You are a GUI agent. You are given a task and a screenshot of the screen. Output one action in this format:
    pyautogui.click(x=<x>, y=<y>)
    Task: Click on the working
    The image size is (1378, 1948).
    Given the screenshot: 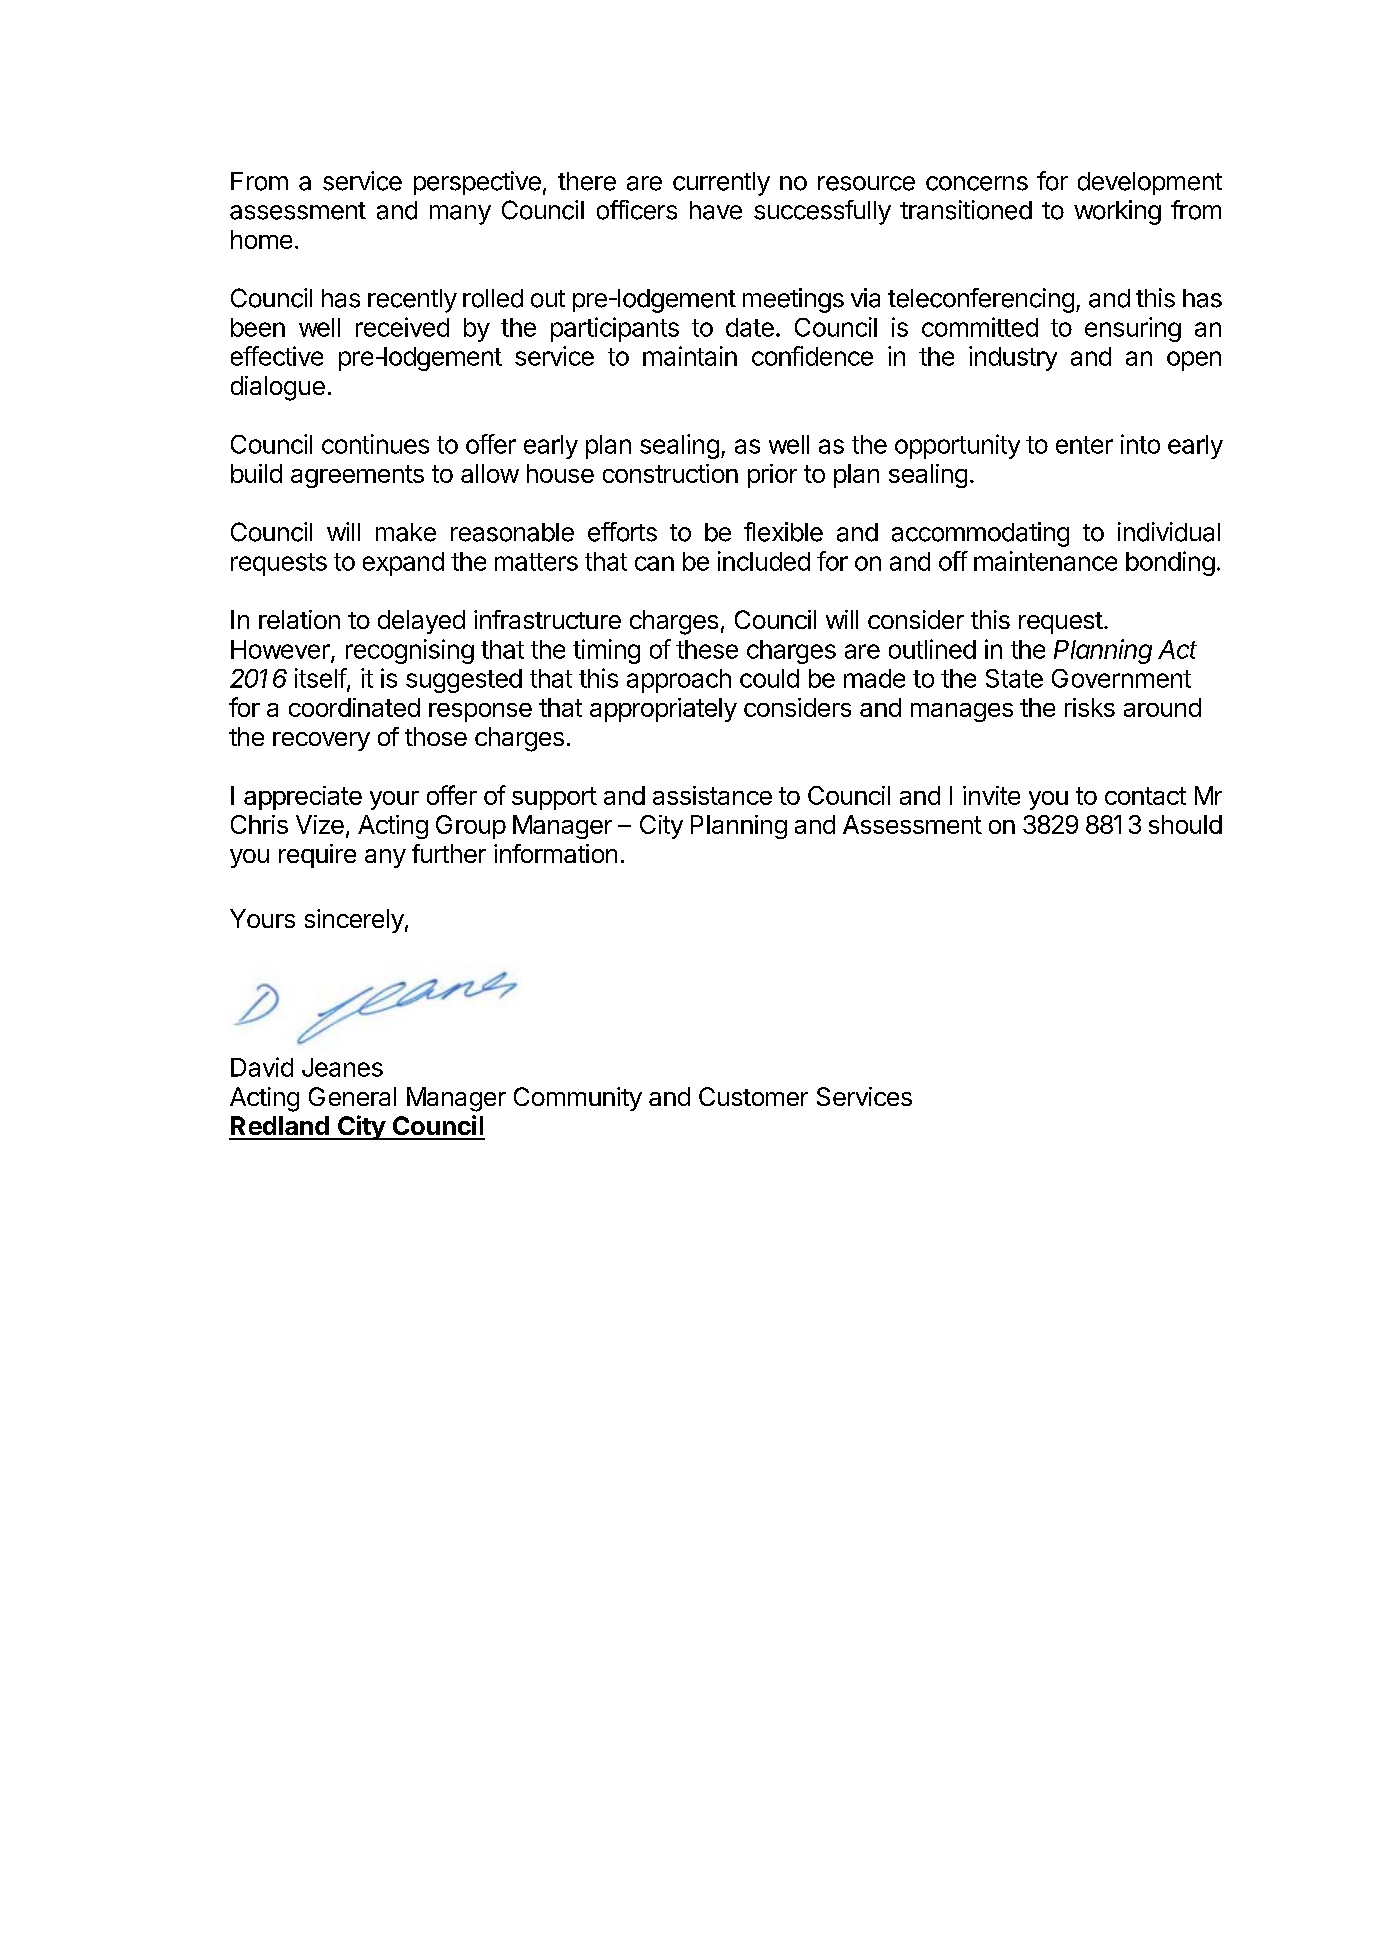 What is the action you would take?
    pyautogui.click(x=1117, y=212)
